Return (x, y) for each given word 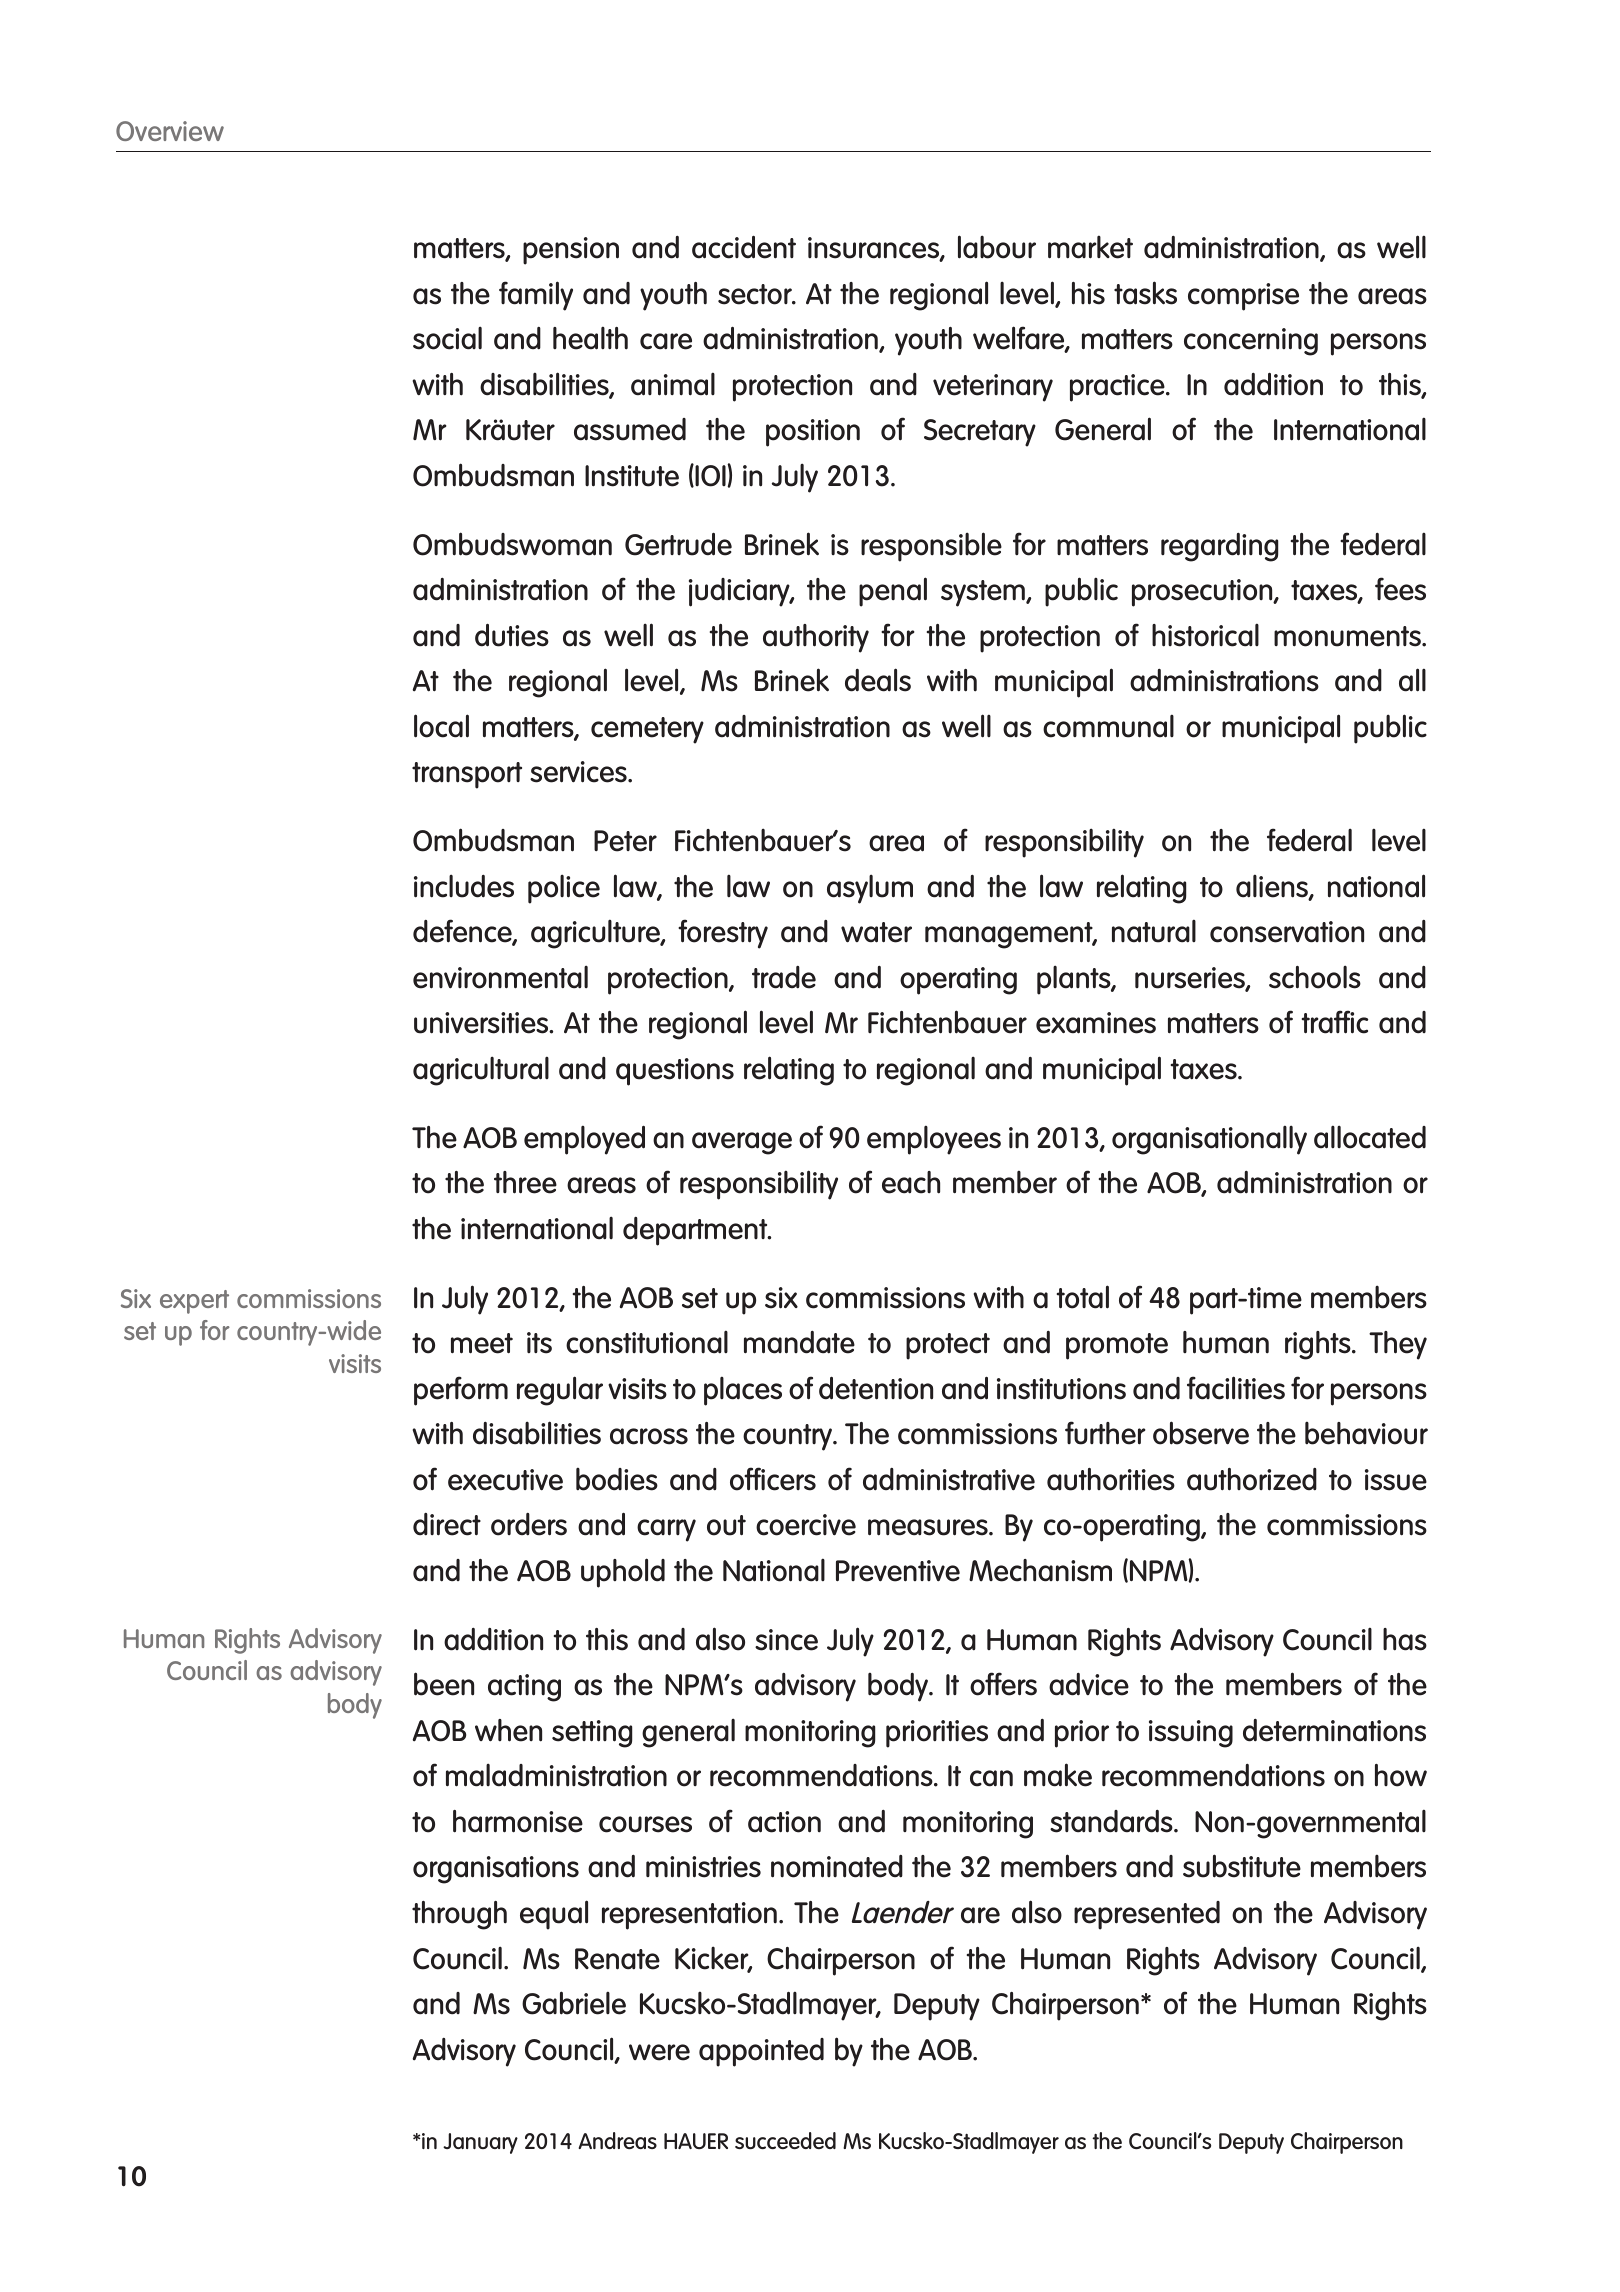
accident (744, 247)
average (742, 1143)
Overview (170, 131)
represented (1147, 1915)
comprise (1243, 297)
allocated (1370, 1137)
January (480, 2143)
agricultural (481, 1071)
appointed (761, 2052)
